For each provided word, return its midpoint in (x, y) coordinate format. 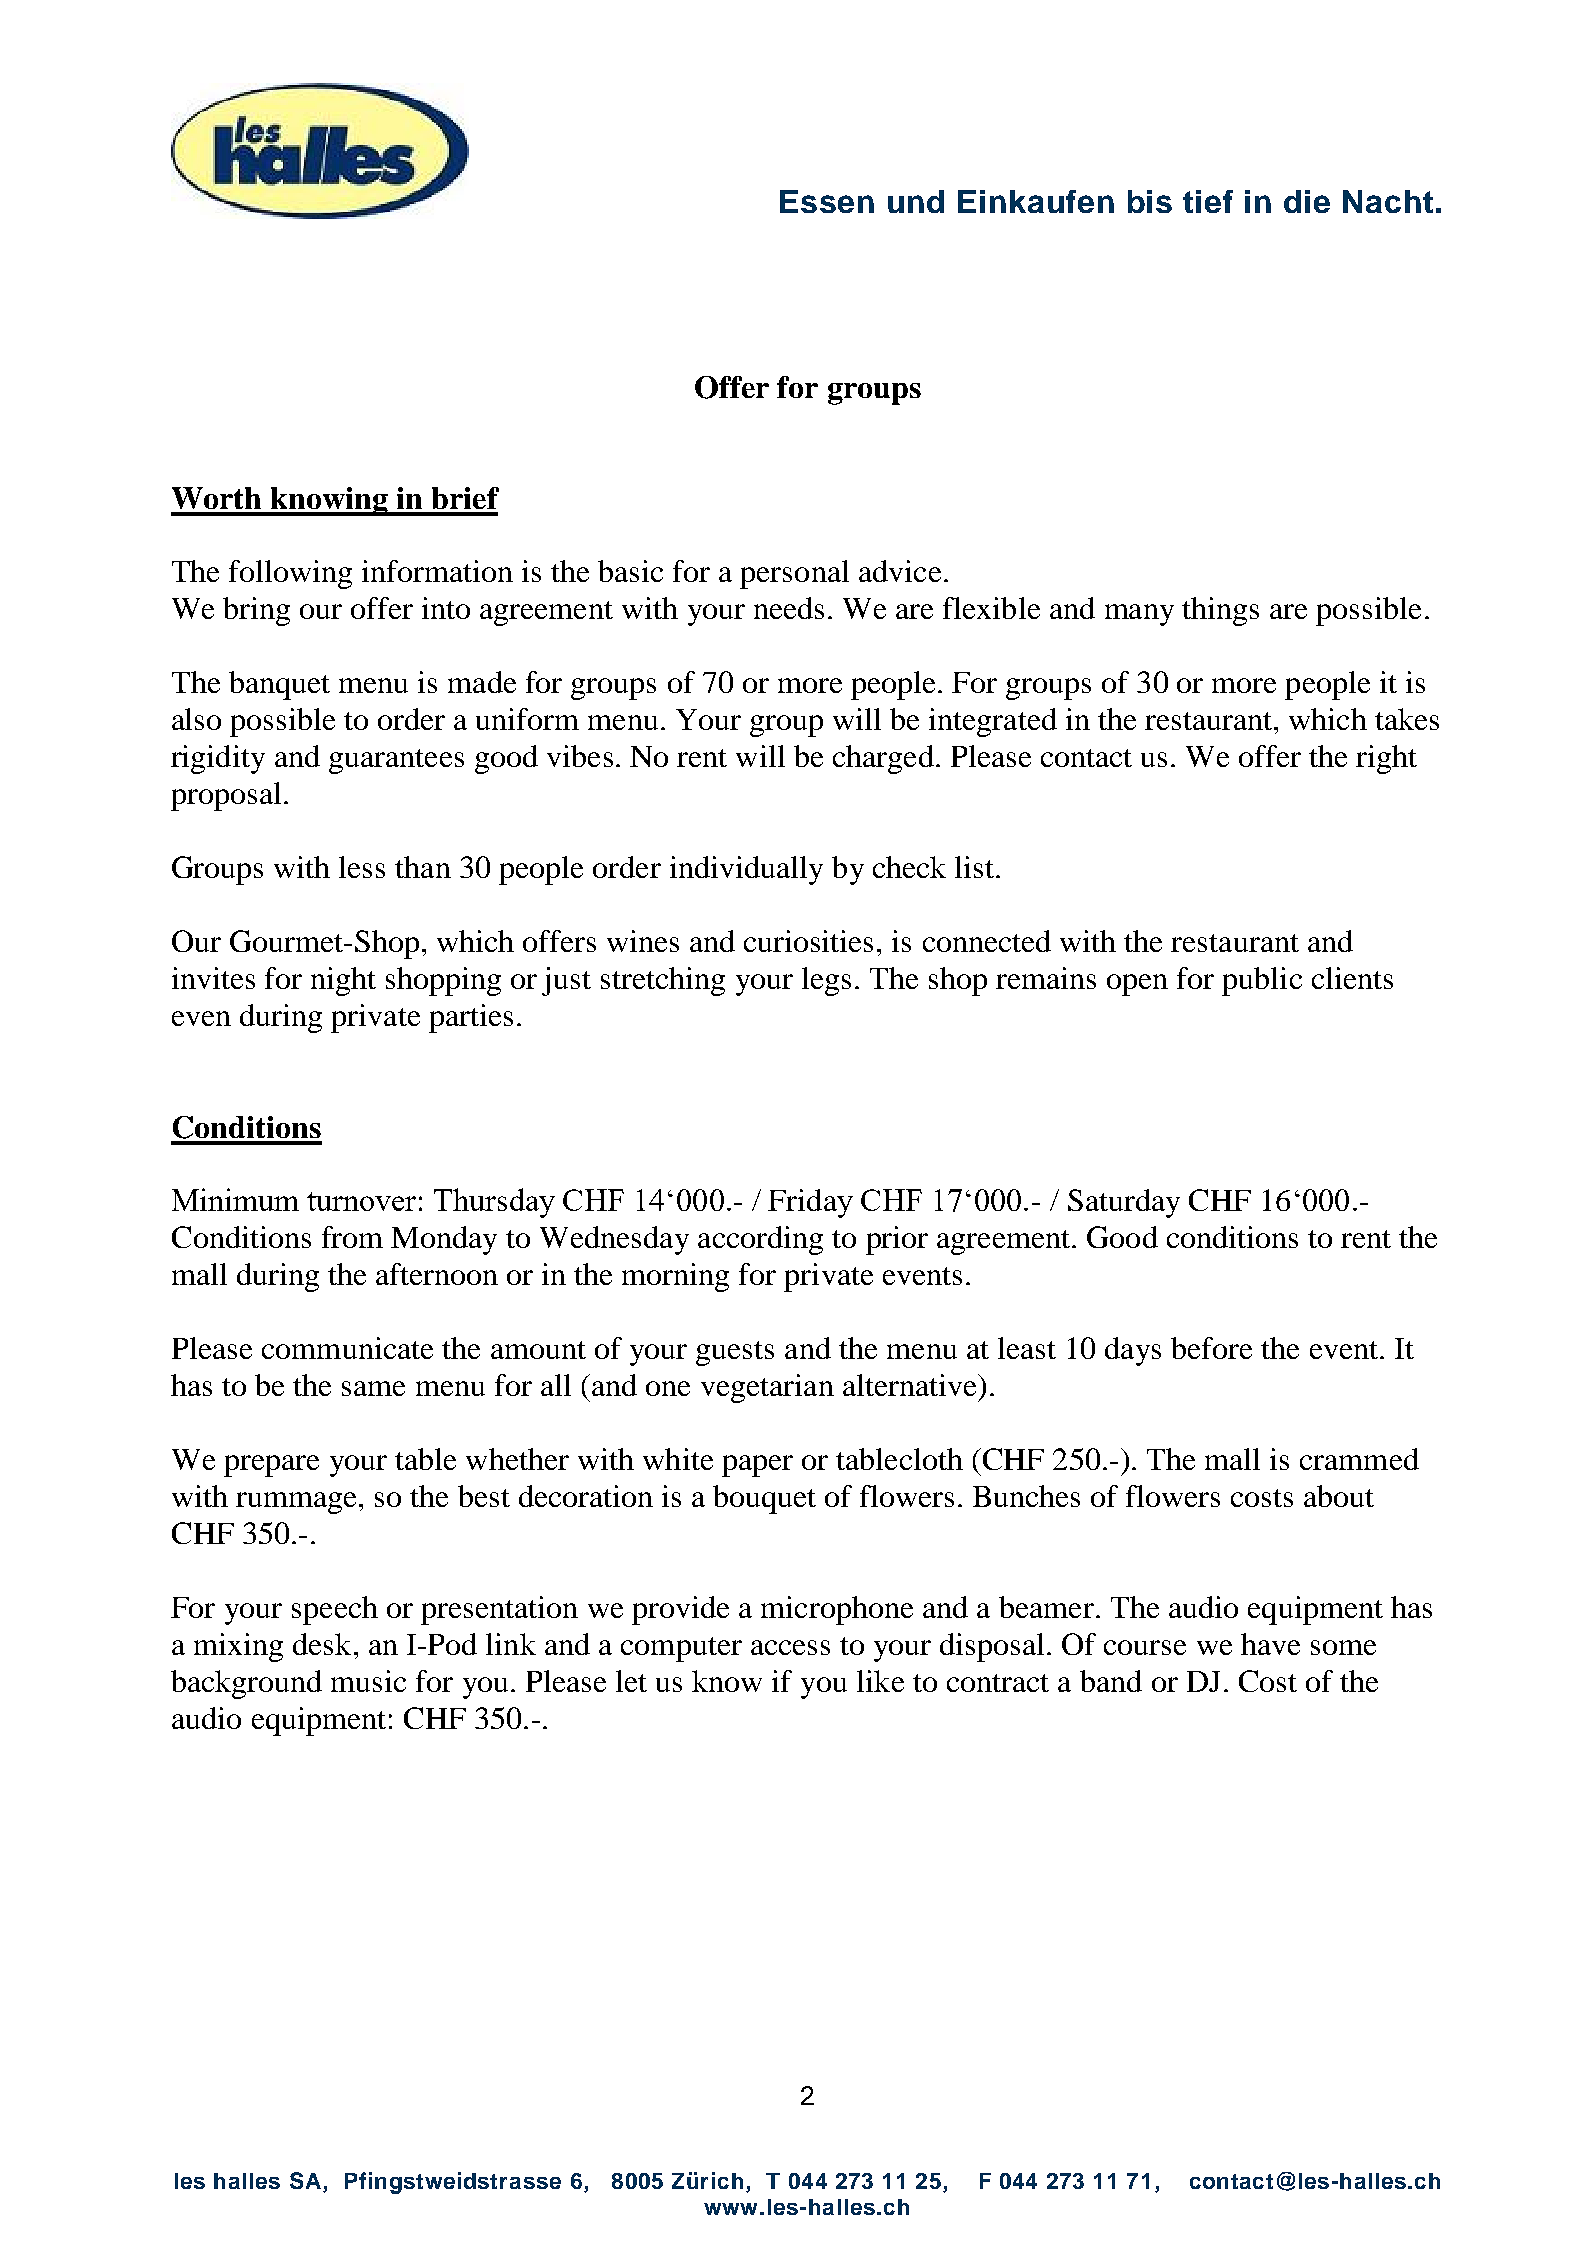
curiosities (808, 941)
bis (1150, 201)
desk (322, 1644)
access (790, 1647)
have (1270, 1644)
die (1307, 201)
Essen (827, 201)
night (343, 981)
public (1262, 981)
